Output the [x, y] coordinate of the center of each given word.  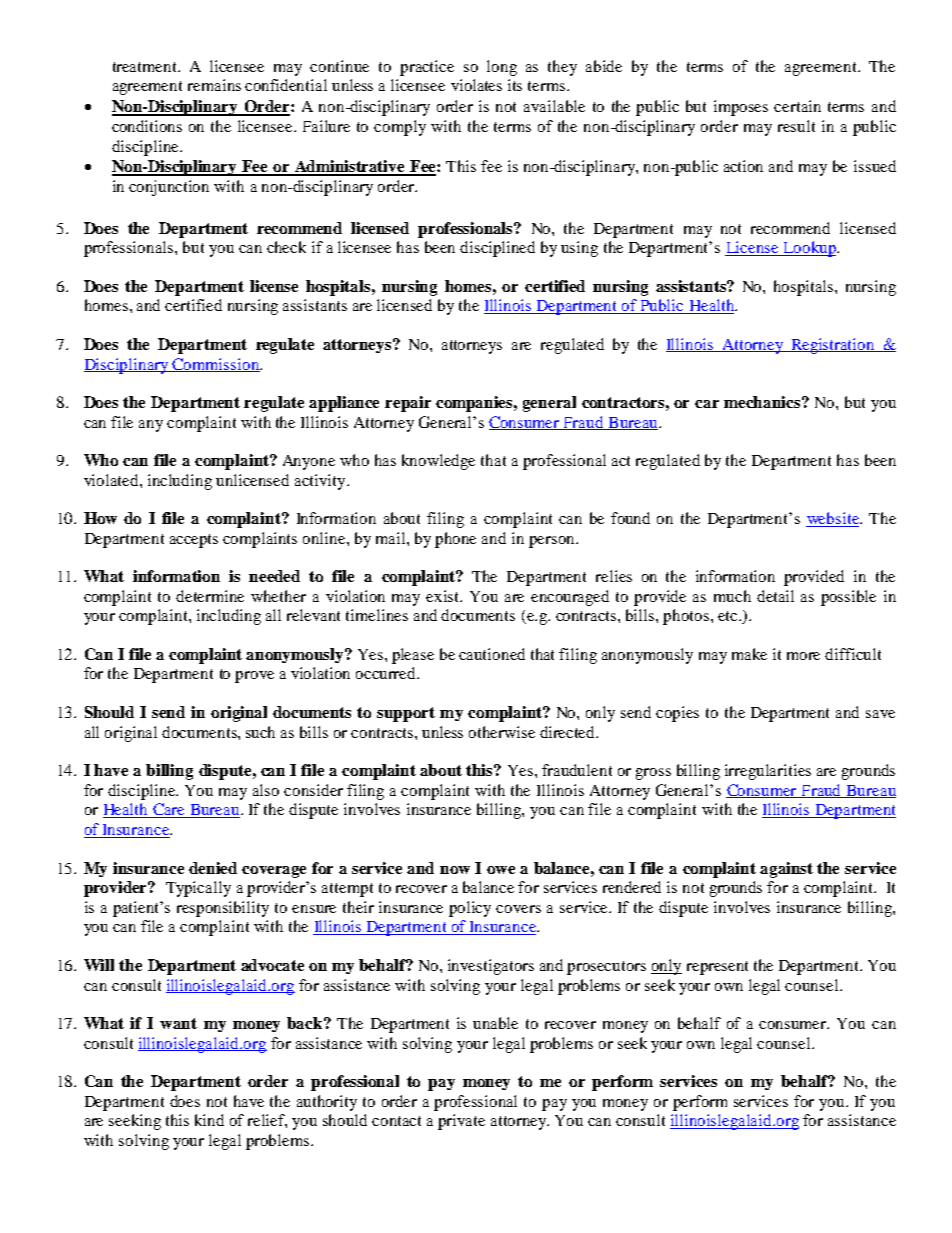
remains [214, 85]
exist [444, 596]
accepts [194, 541]
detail [775, 596]
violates [476, 85]
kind [209, 1120]
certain [797, 106]
